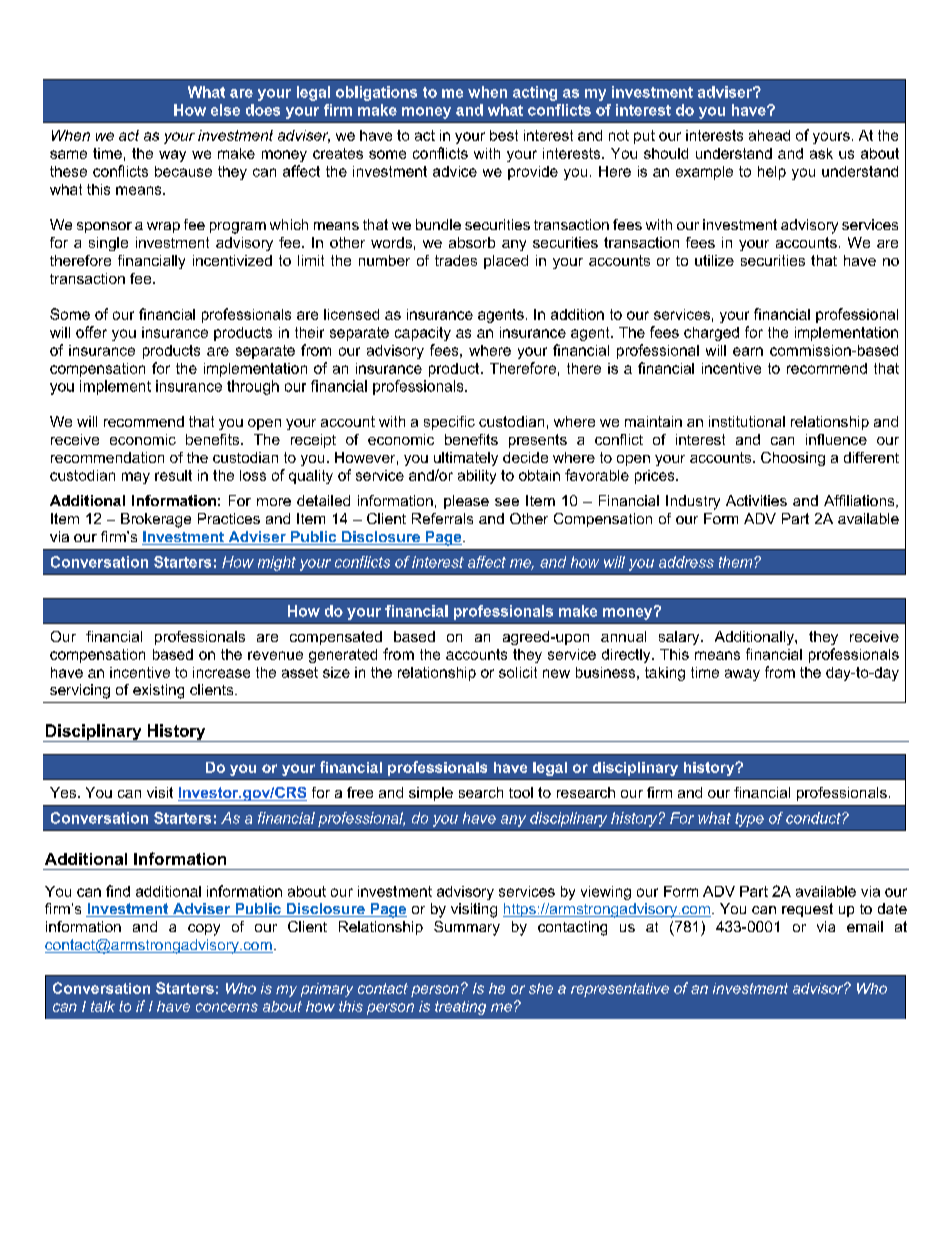 The height and width of the screenshot is (1233, 952). What do you see at coordinates (518, 672) in the screenshot?
I see `solicit` at bounding box center [518, 672].
